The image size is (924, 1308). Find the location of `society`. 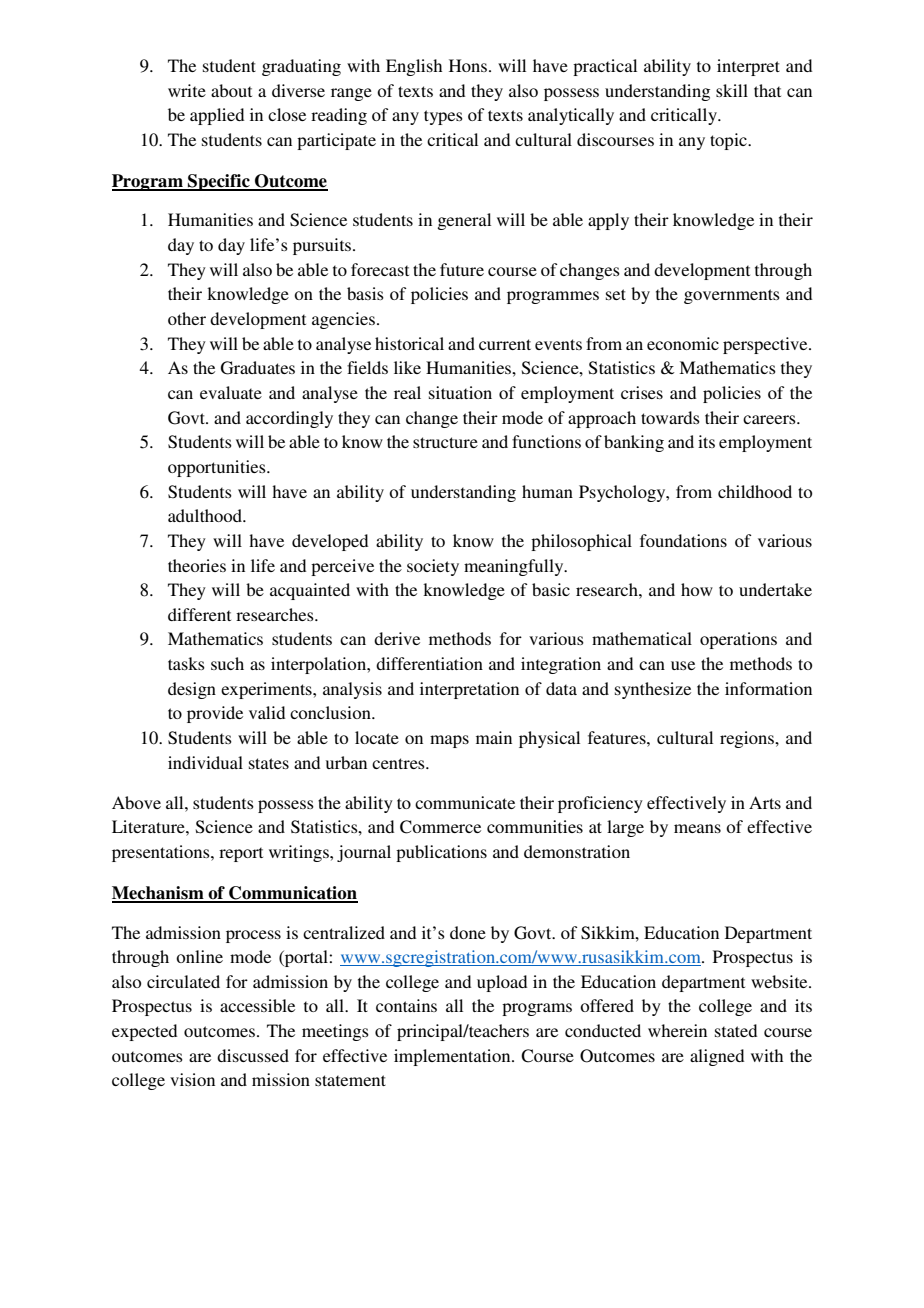

society is located at coordinates (433, 567).
